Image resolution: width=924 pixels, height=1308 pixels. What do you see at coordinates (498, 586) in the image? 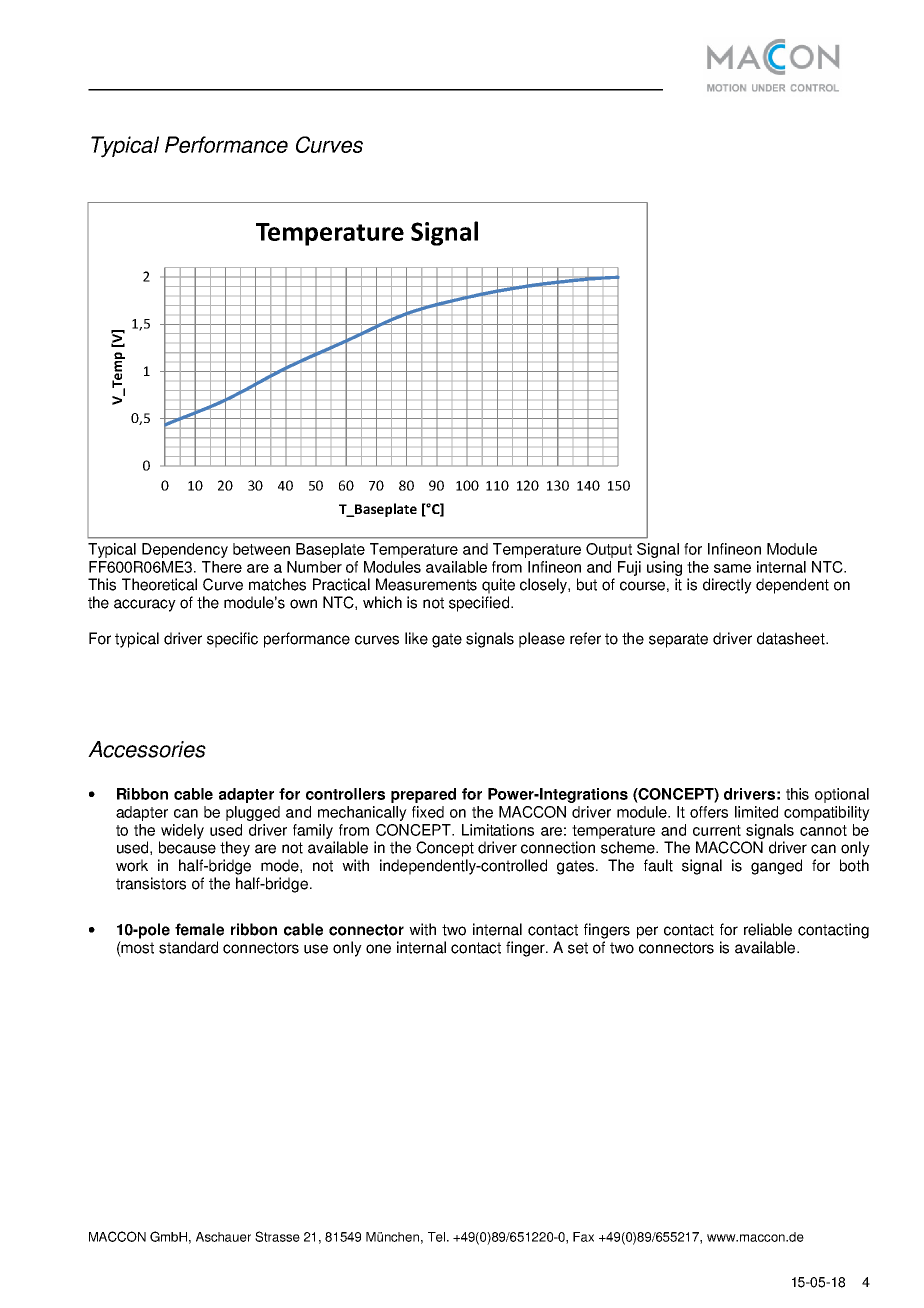
I see `quite` at bounding box center [498, 586].
